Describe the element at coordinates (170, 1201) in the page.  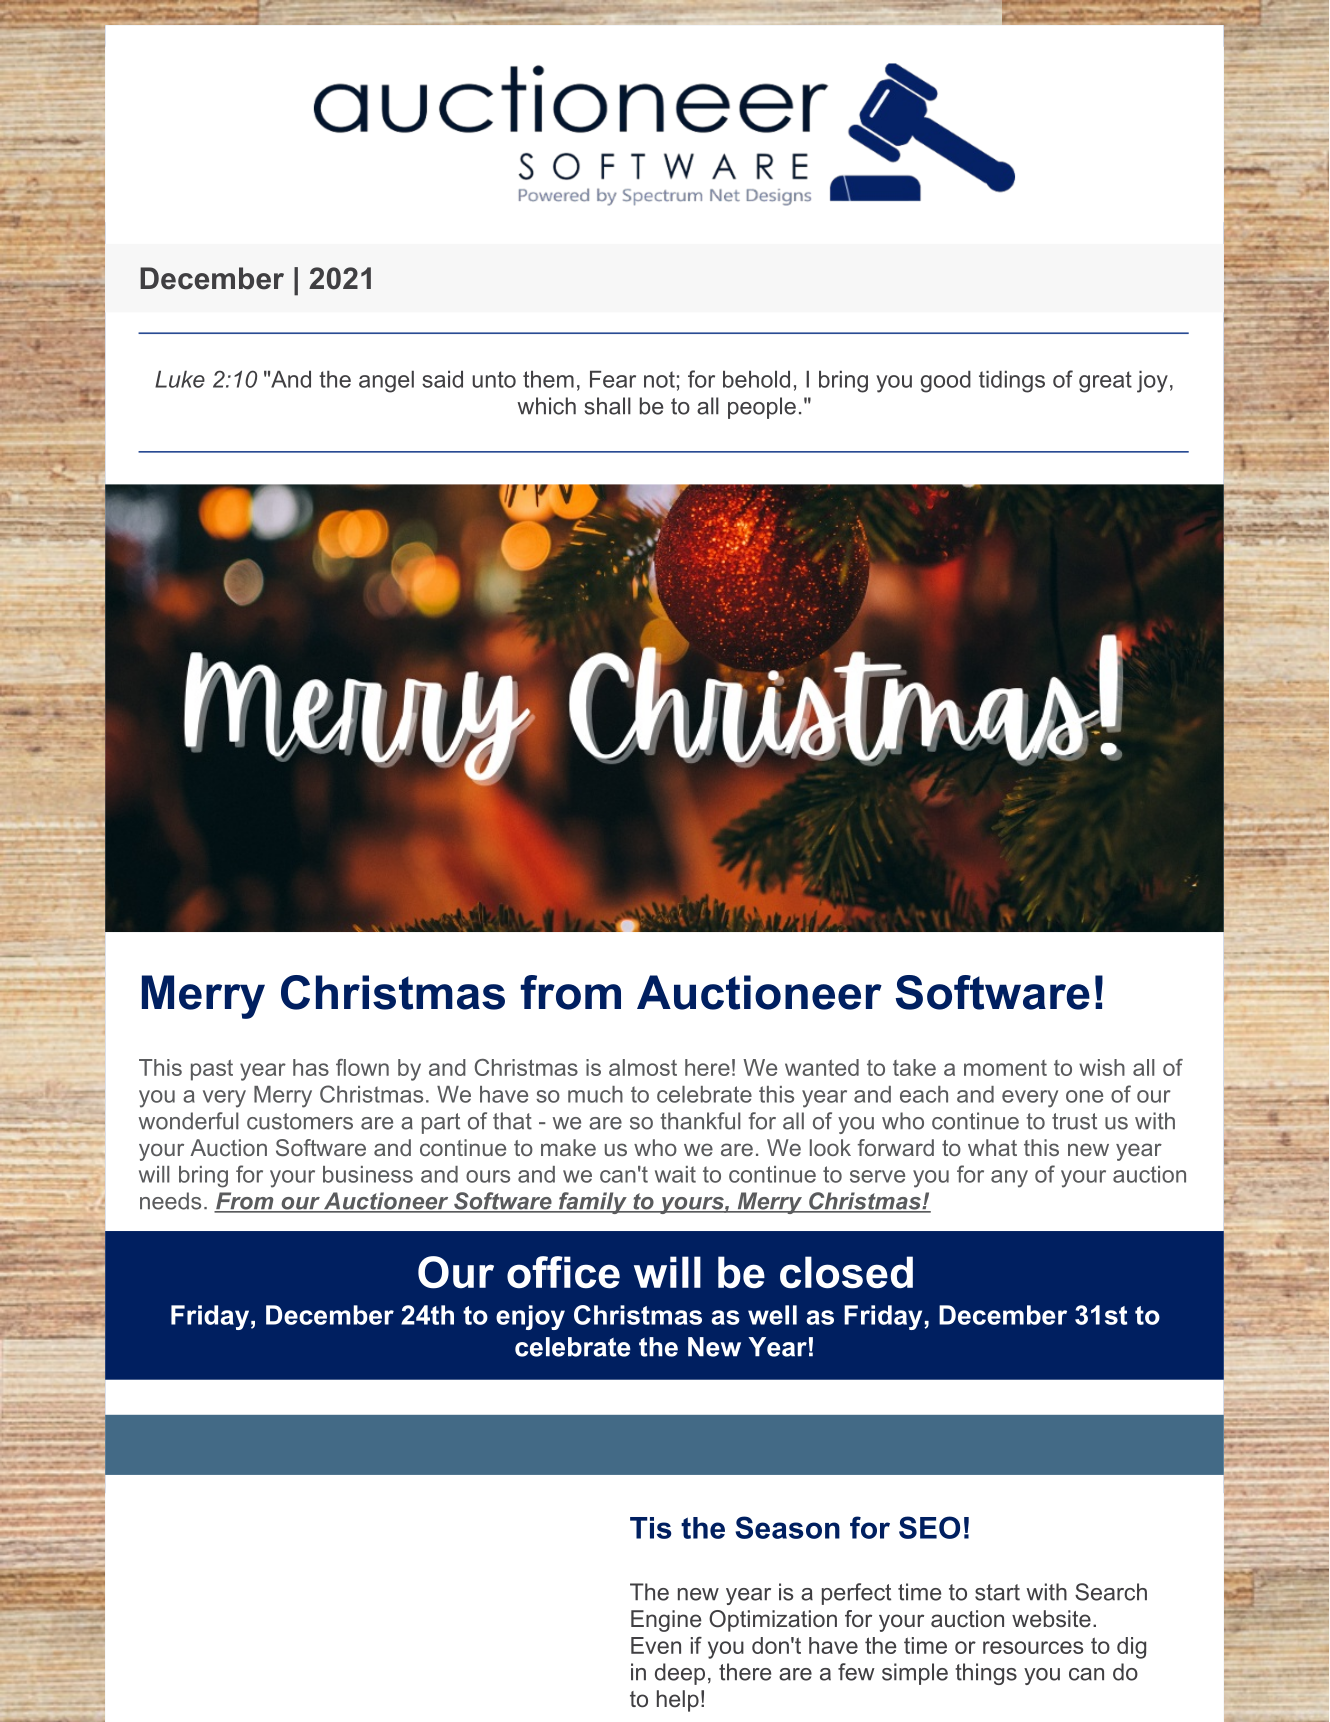
I see `needs` at that location.
